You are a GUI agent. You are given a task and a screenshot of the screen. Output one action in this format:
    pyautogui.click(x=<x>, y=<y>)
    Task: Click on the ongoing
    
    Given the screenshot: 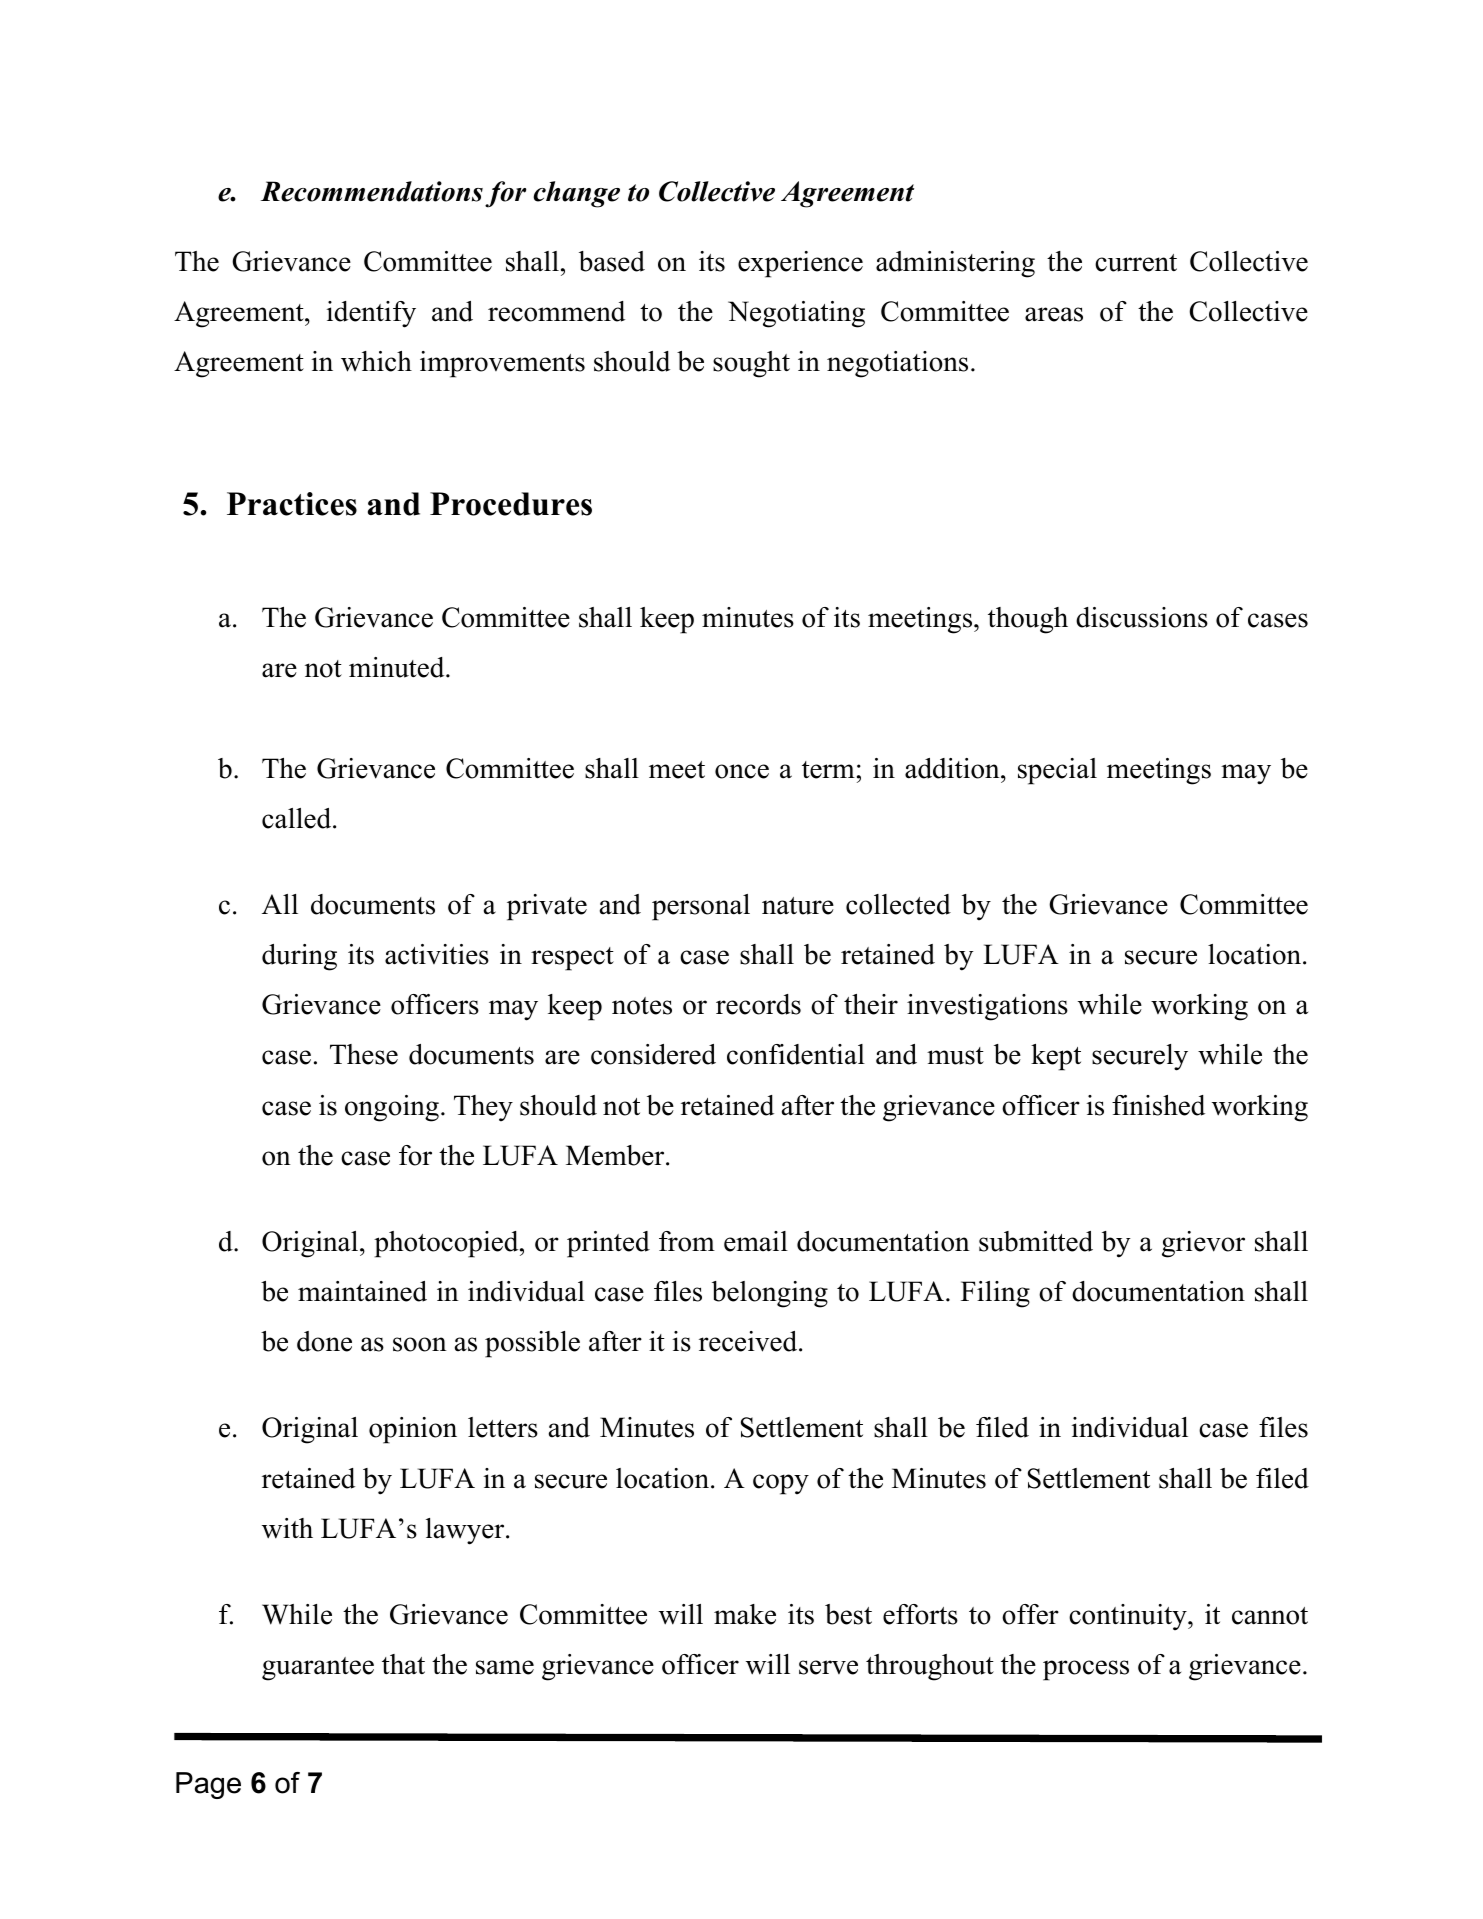 What is the action you would take?
    pyautogui.click(x=392, y=1108)
